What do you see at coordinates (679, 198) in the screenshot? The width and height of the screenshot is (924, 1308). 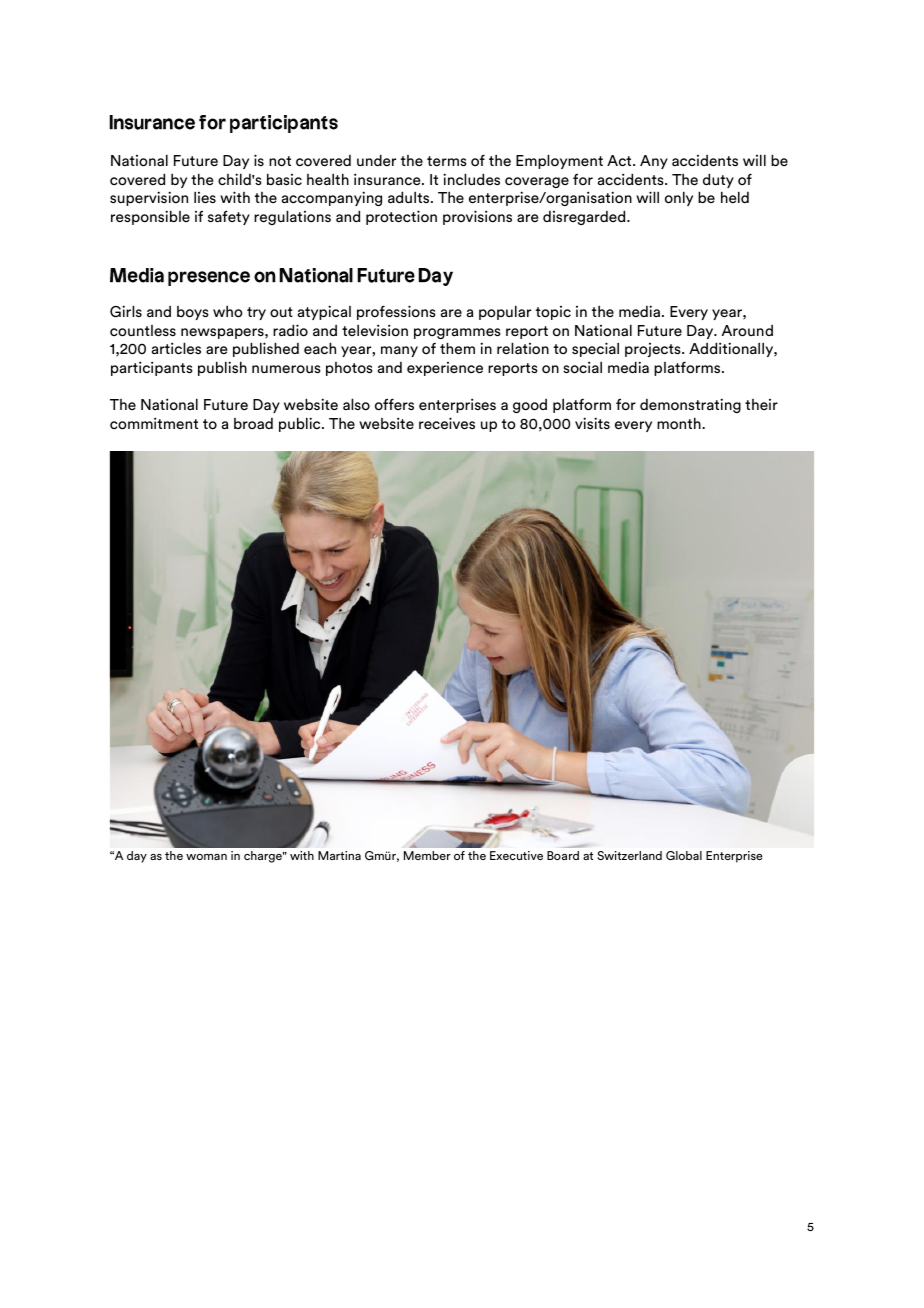 I see `only` at bounding box center [679, 198].
